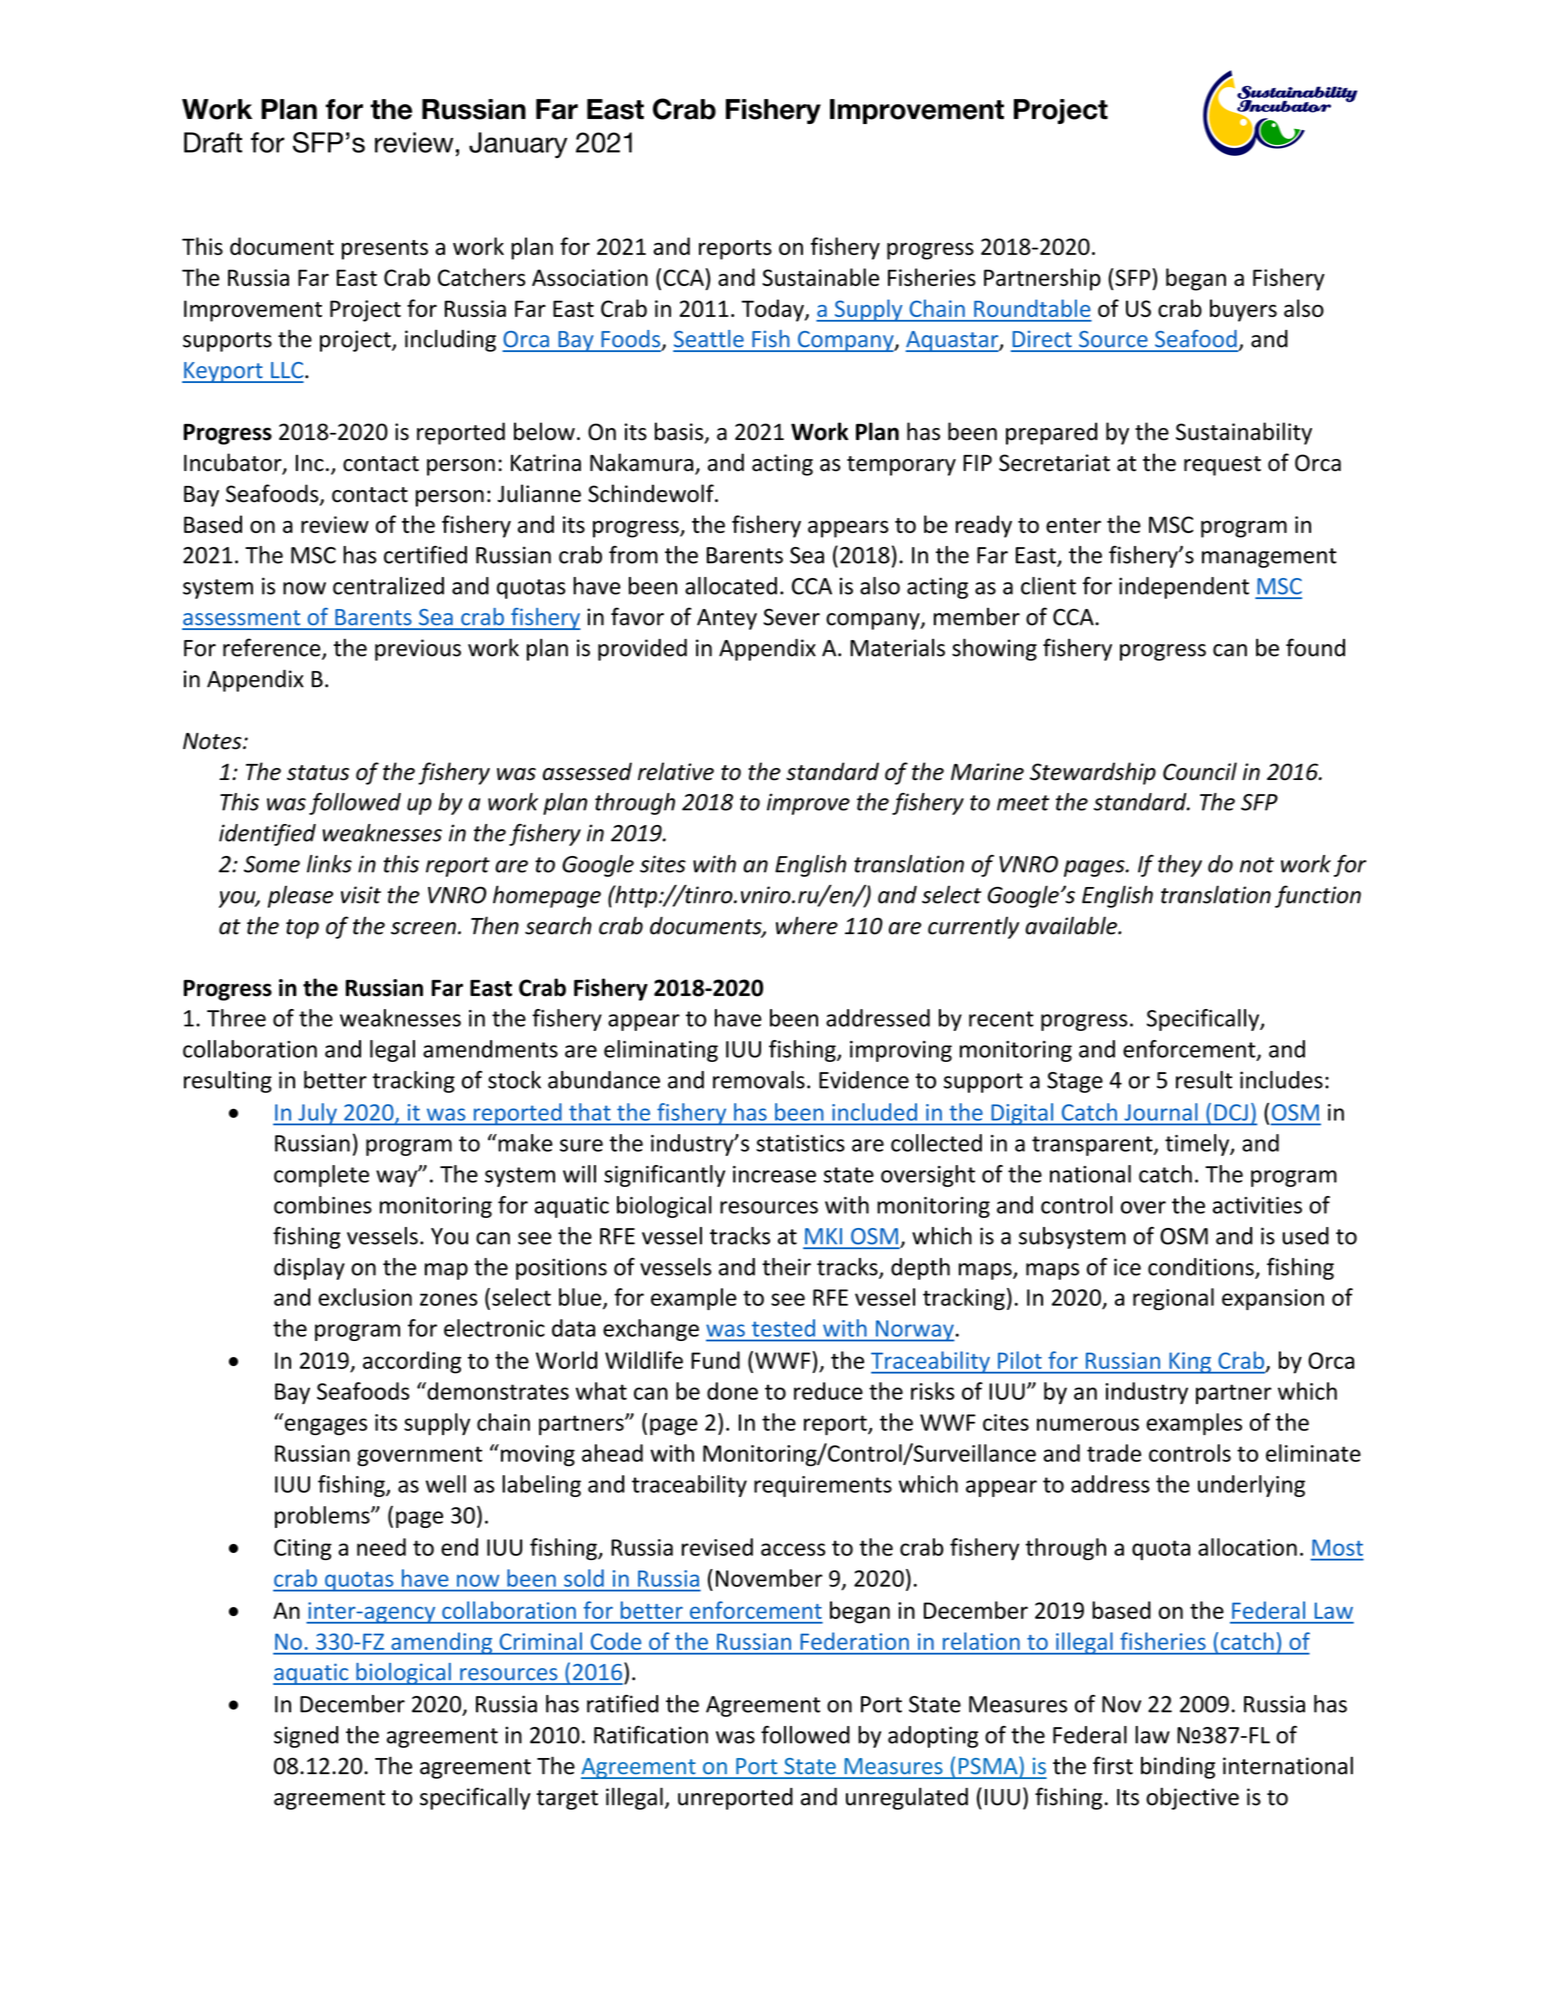  What do you see at coordinates (1200, 771) in the screenshot?
I see `Council` at bounding box center [1200, 771].
